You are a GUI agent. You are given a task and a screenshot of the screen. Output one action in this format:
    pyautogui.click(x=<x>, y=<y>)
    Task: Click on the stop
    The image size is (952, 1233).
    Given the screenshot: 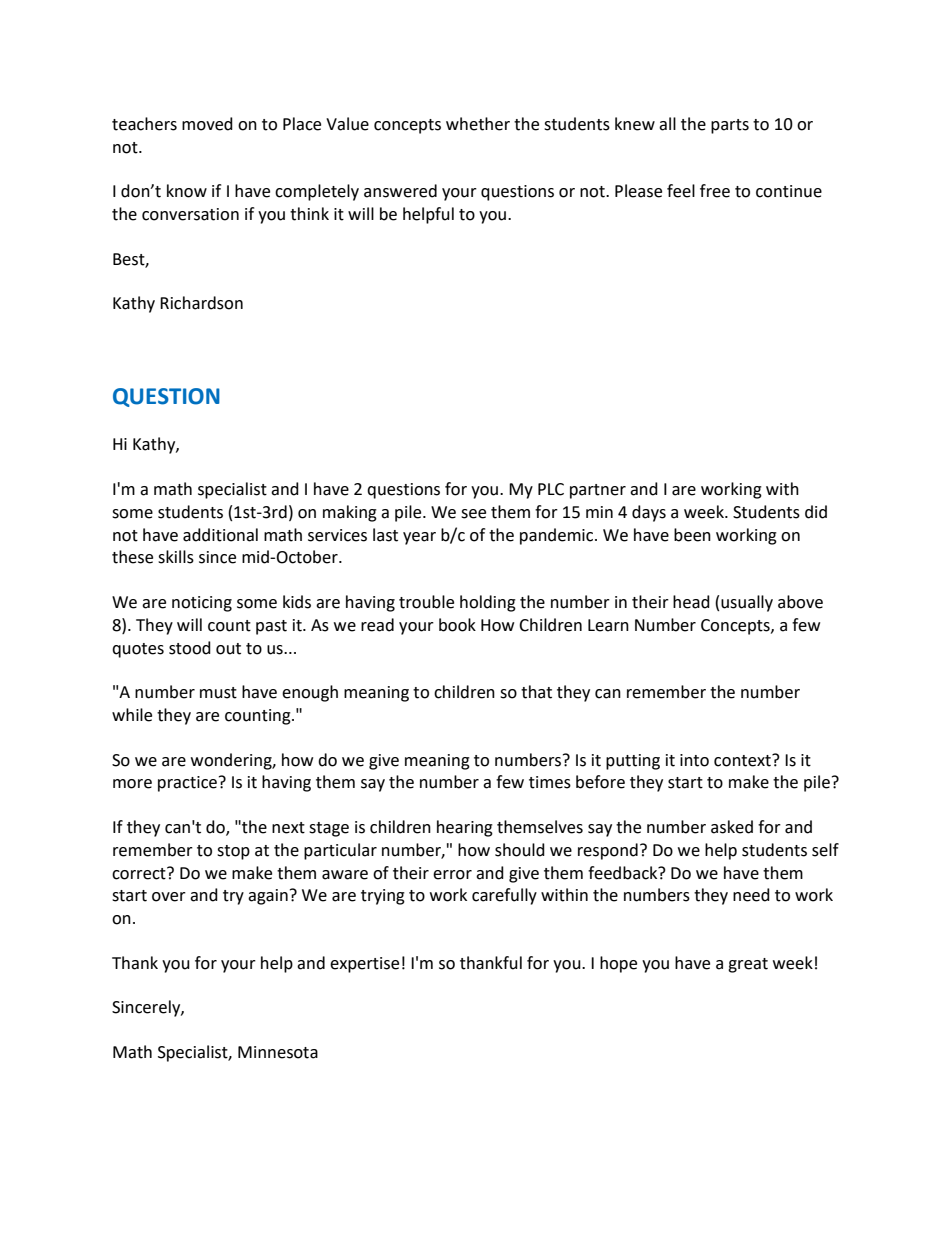 What is the action you would take?
    pyautogui.click(x=233, y=852)
